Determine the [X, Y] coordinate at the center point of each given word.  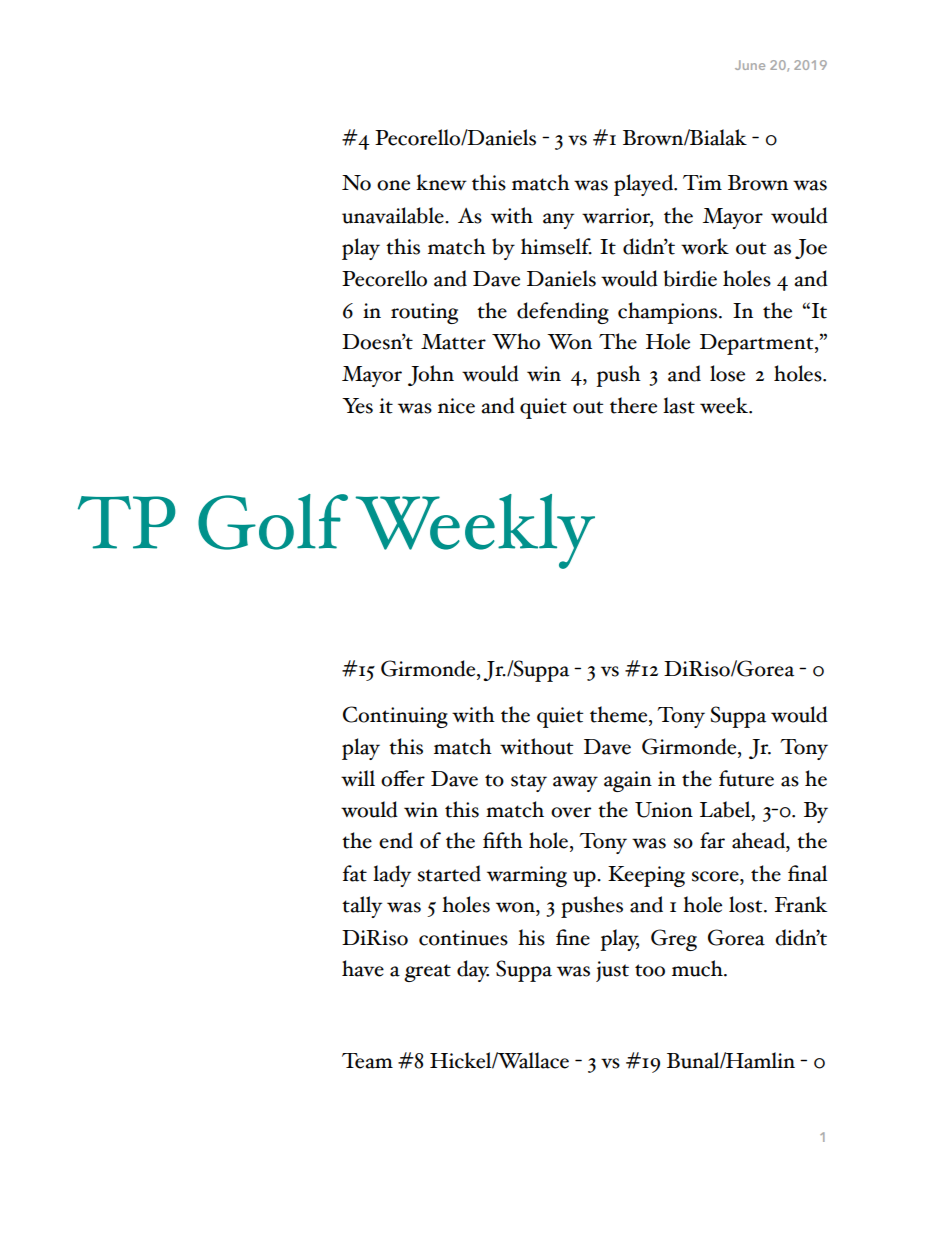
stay [529, 783]
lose [727, 373]
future [746, 778]
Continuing [395, 717]
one [393, 185]
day [473, 971]
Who [516, 341]
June [750, 65]
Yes [357, 406]
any [558, 221]
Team [367, 1061]
